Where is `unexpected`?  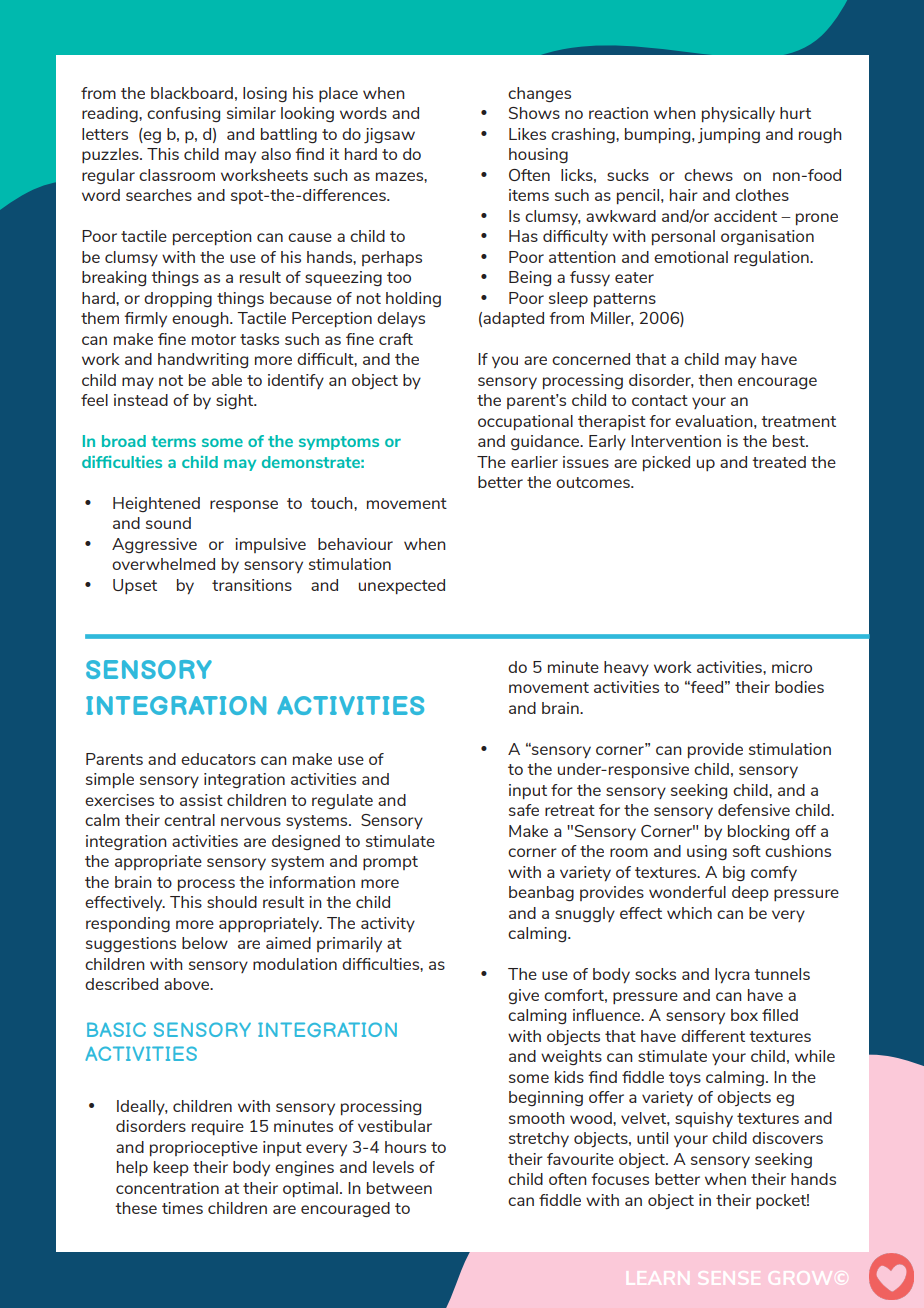
unexpected is located at coordinates (402, 586).
